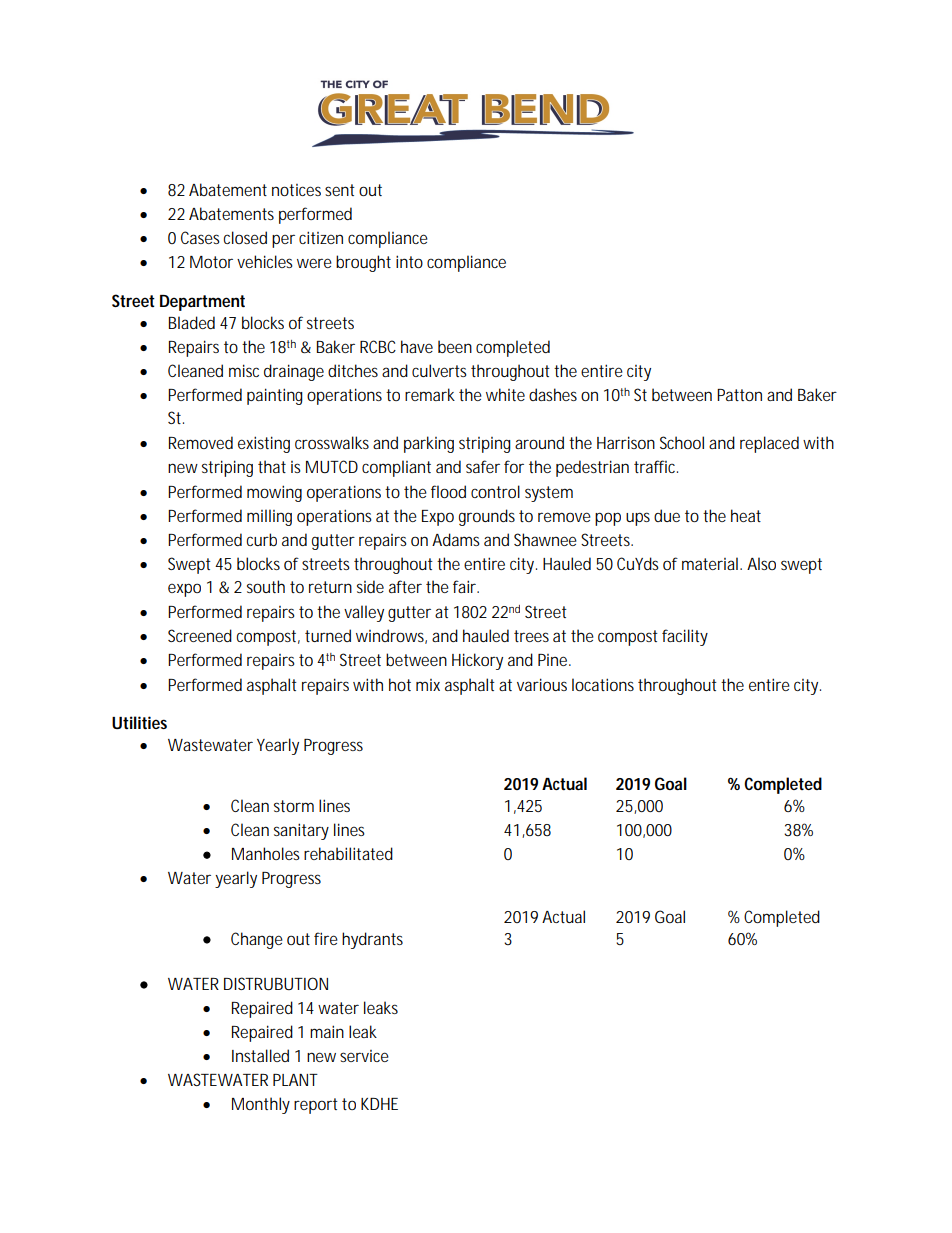  I want to click on Installed, so click(260, 1055).
